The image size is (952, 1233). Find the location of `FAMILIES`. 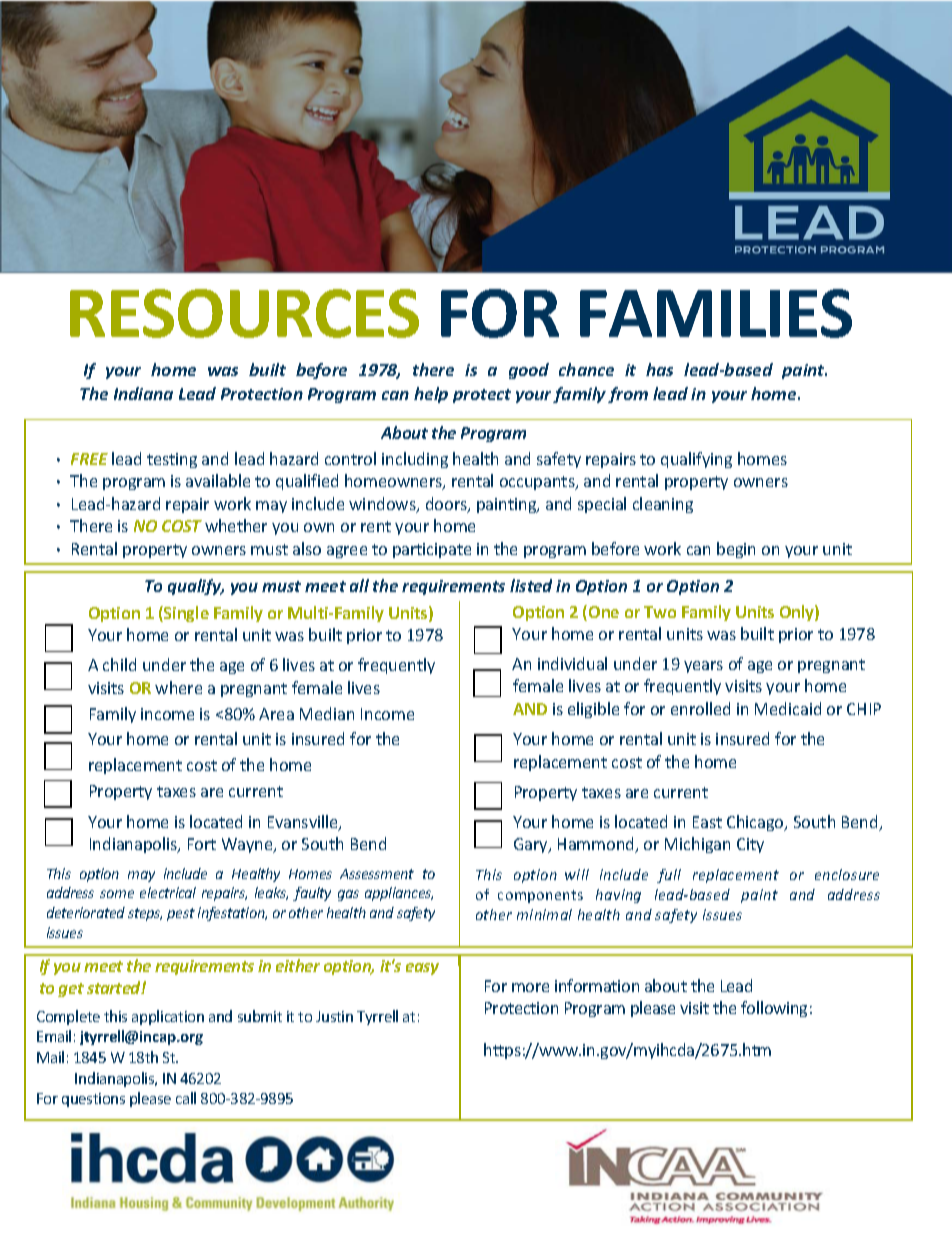

FAMILIES is located at coordinates (716, 313).
